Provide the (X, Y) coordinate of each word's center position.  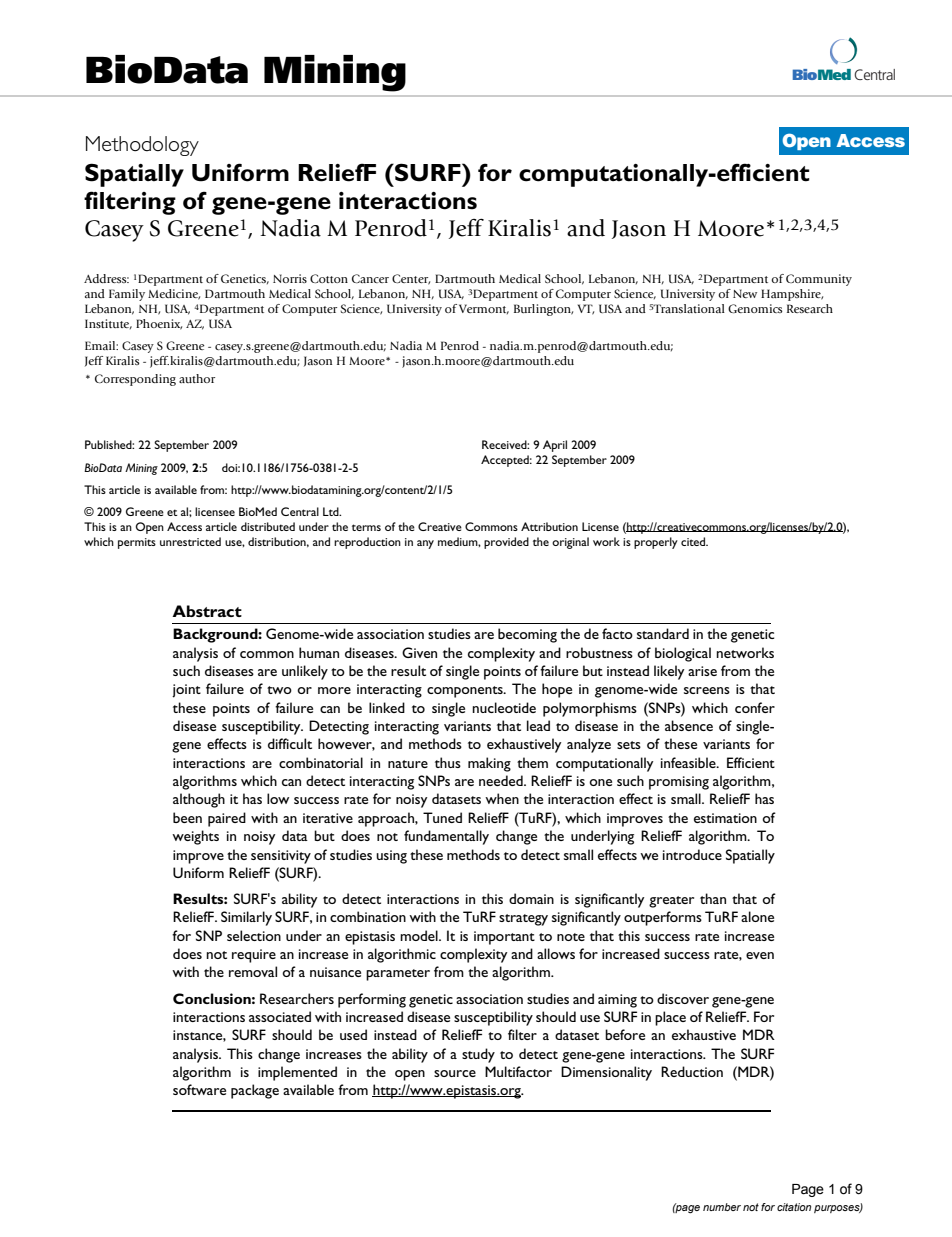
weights (195, 837)
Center (411, 279)
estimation (725, 818)
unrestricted (190, 541)
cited (694, 541)
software (199, 1089)
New (745, 293)
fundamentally (446, 837)
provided (506, 543)
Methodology (142, 146)
